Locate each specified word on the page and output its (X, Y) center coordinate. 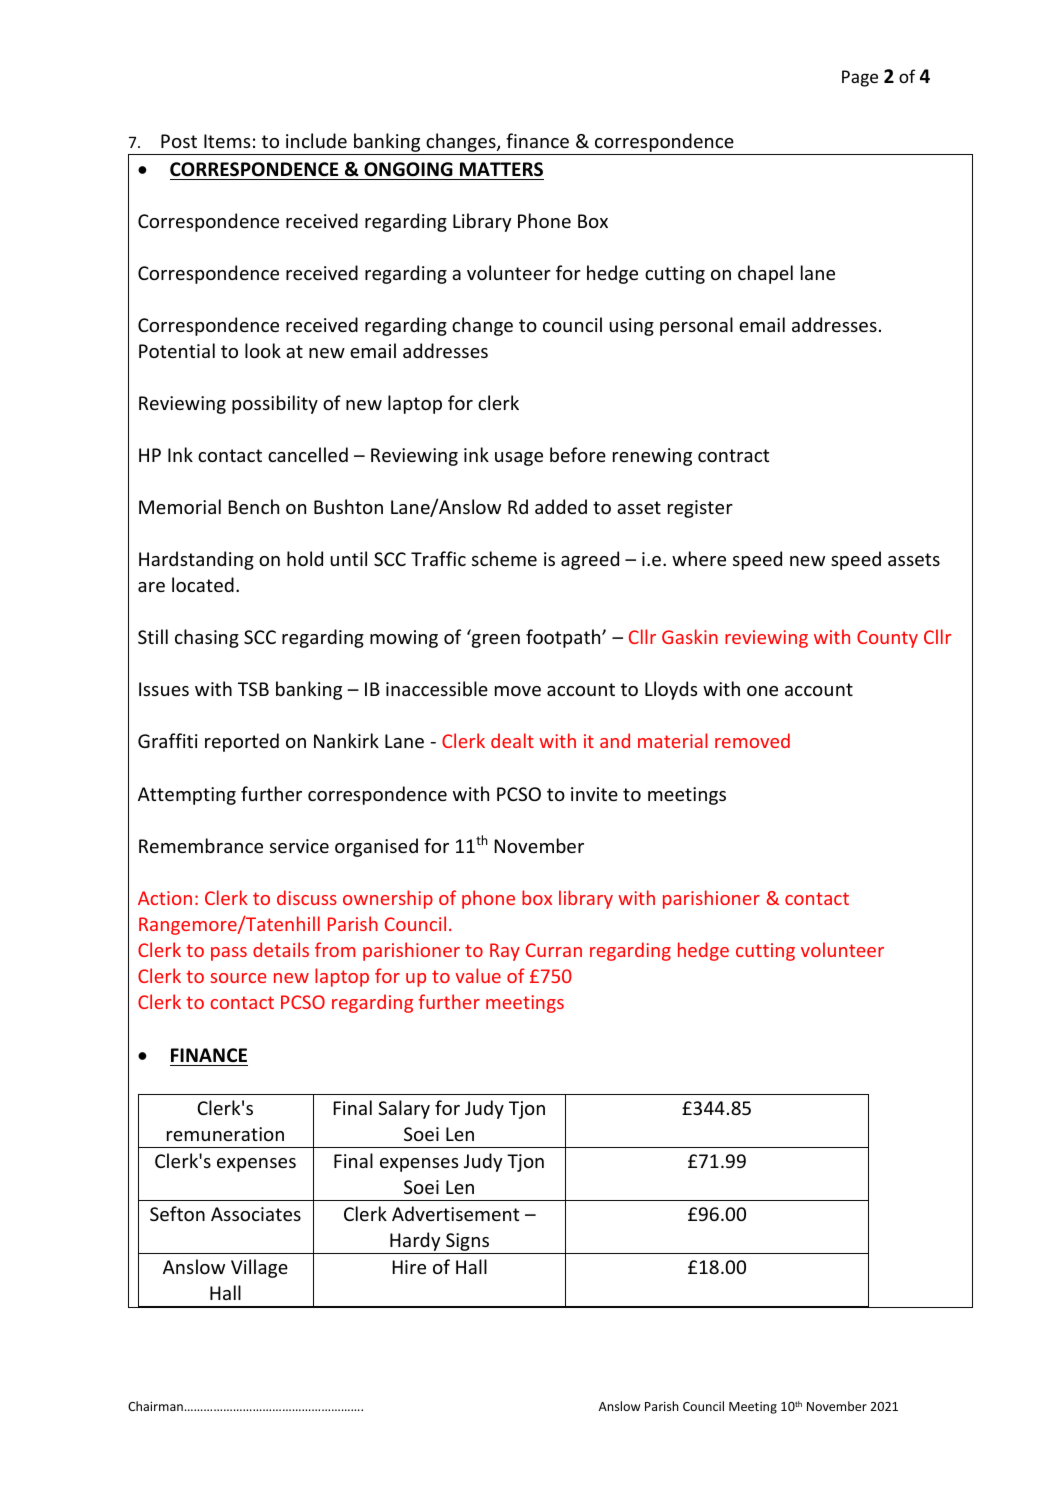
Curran (554, 950)
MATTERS (501, 169)
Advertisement (455, 1213)
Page (860, 78)
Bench (253, 506)
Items (227, 141)
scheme (504, 558)
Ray (505, 952)
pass (229, 954)
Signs (468, 1243)
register (700, 509)
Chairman (155, 1406)
